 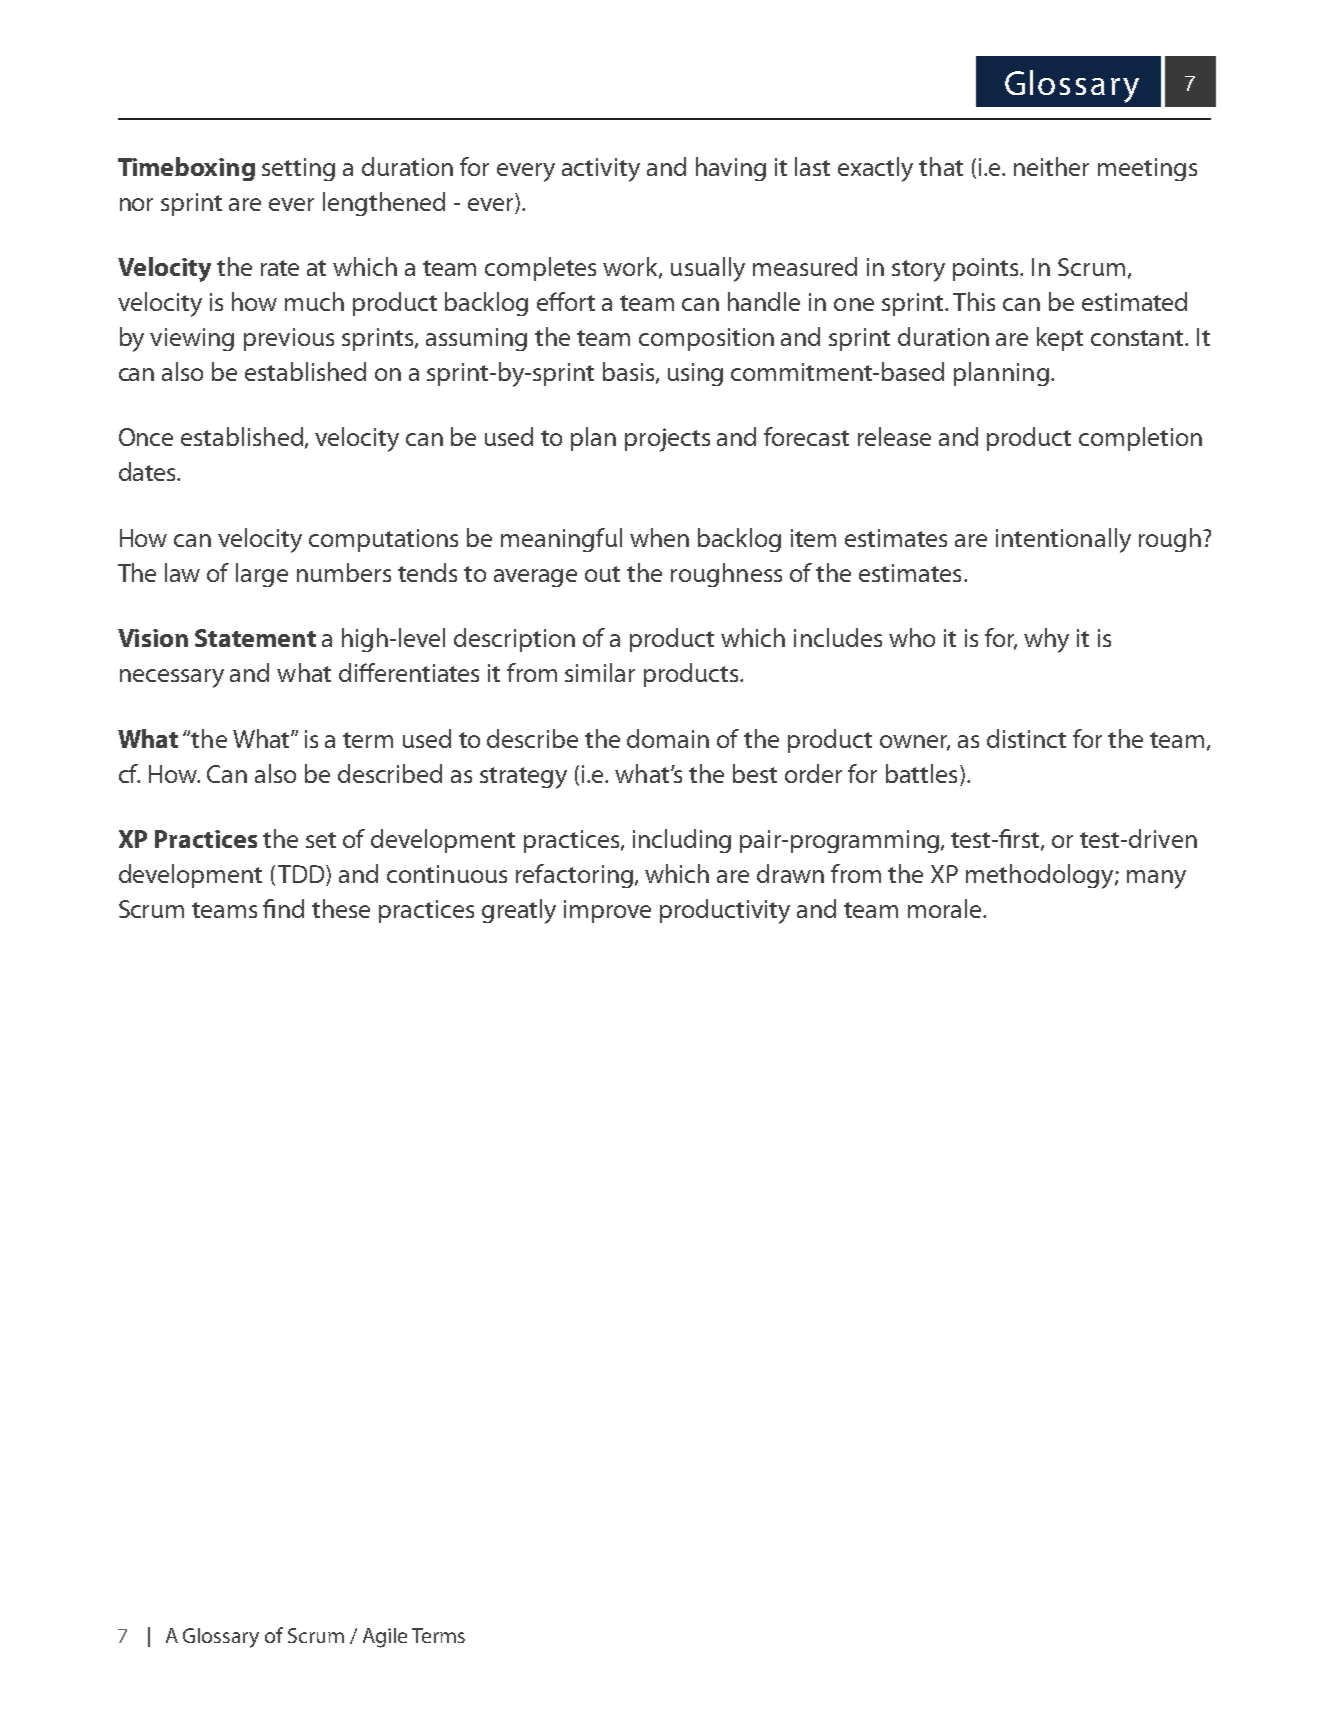 What do you see at coordinates (283, 908) in the screenshot?
I see `find` at bounding box center [283, 908].
